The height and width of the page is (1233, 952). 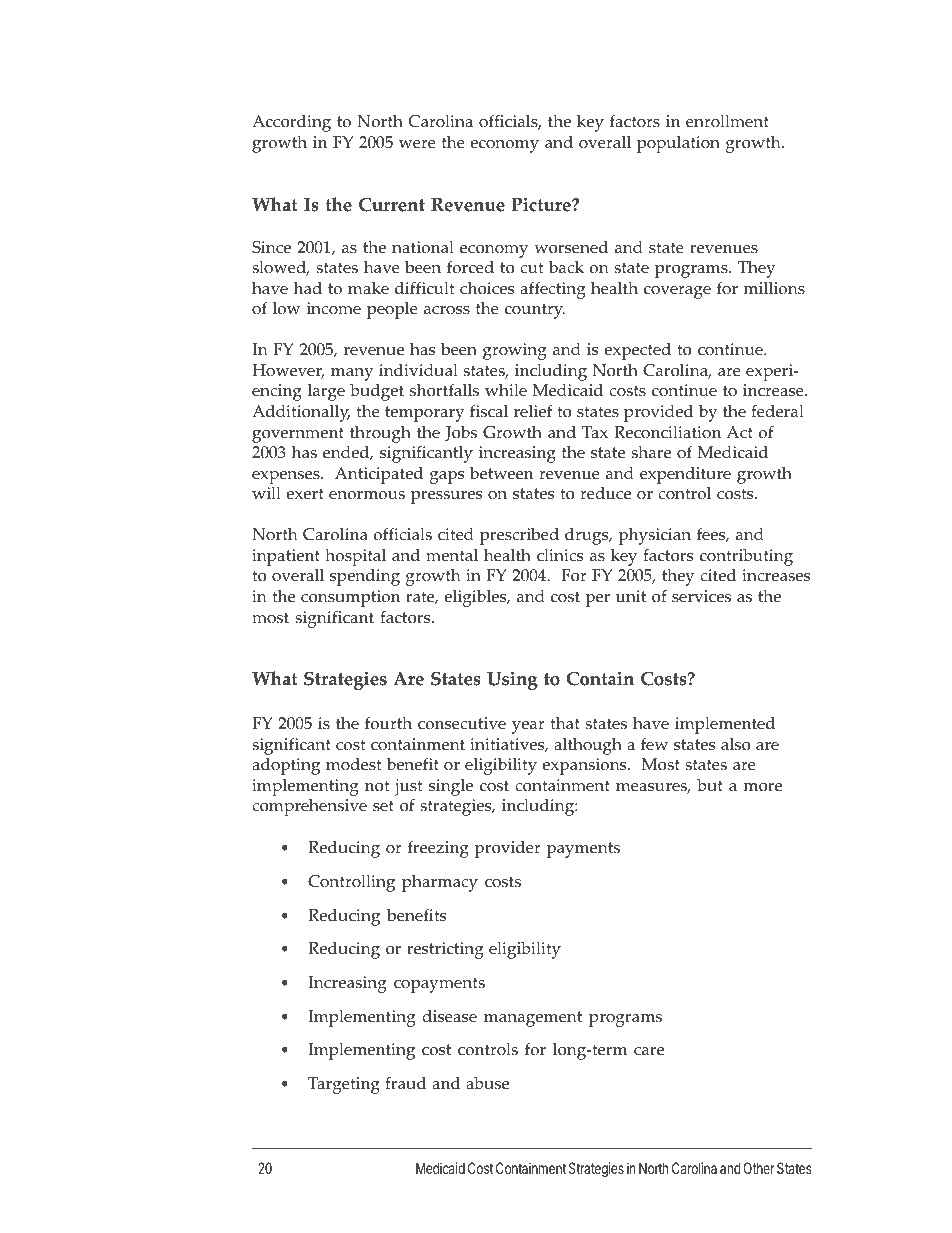 What do you see at coordinates (291, 123) in the page?
I see `According` at bounding box center [291, 123].
